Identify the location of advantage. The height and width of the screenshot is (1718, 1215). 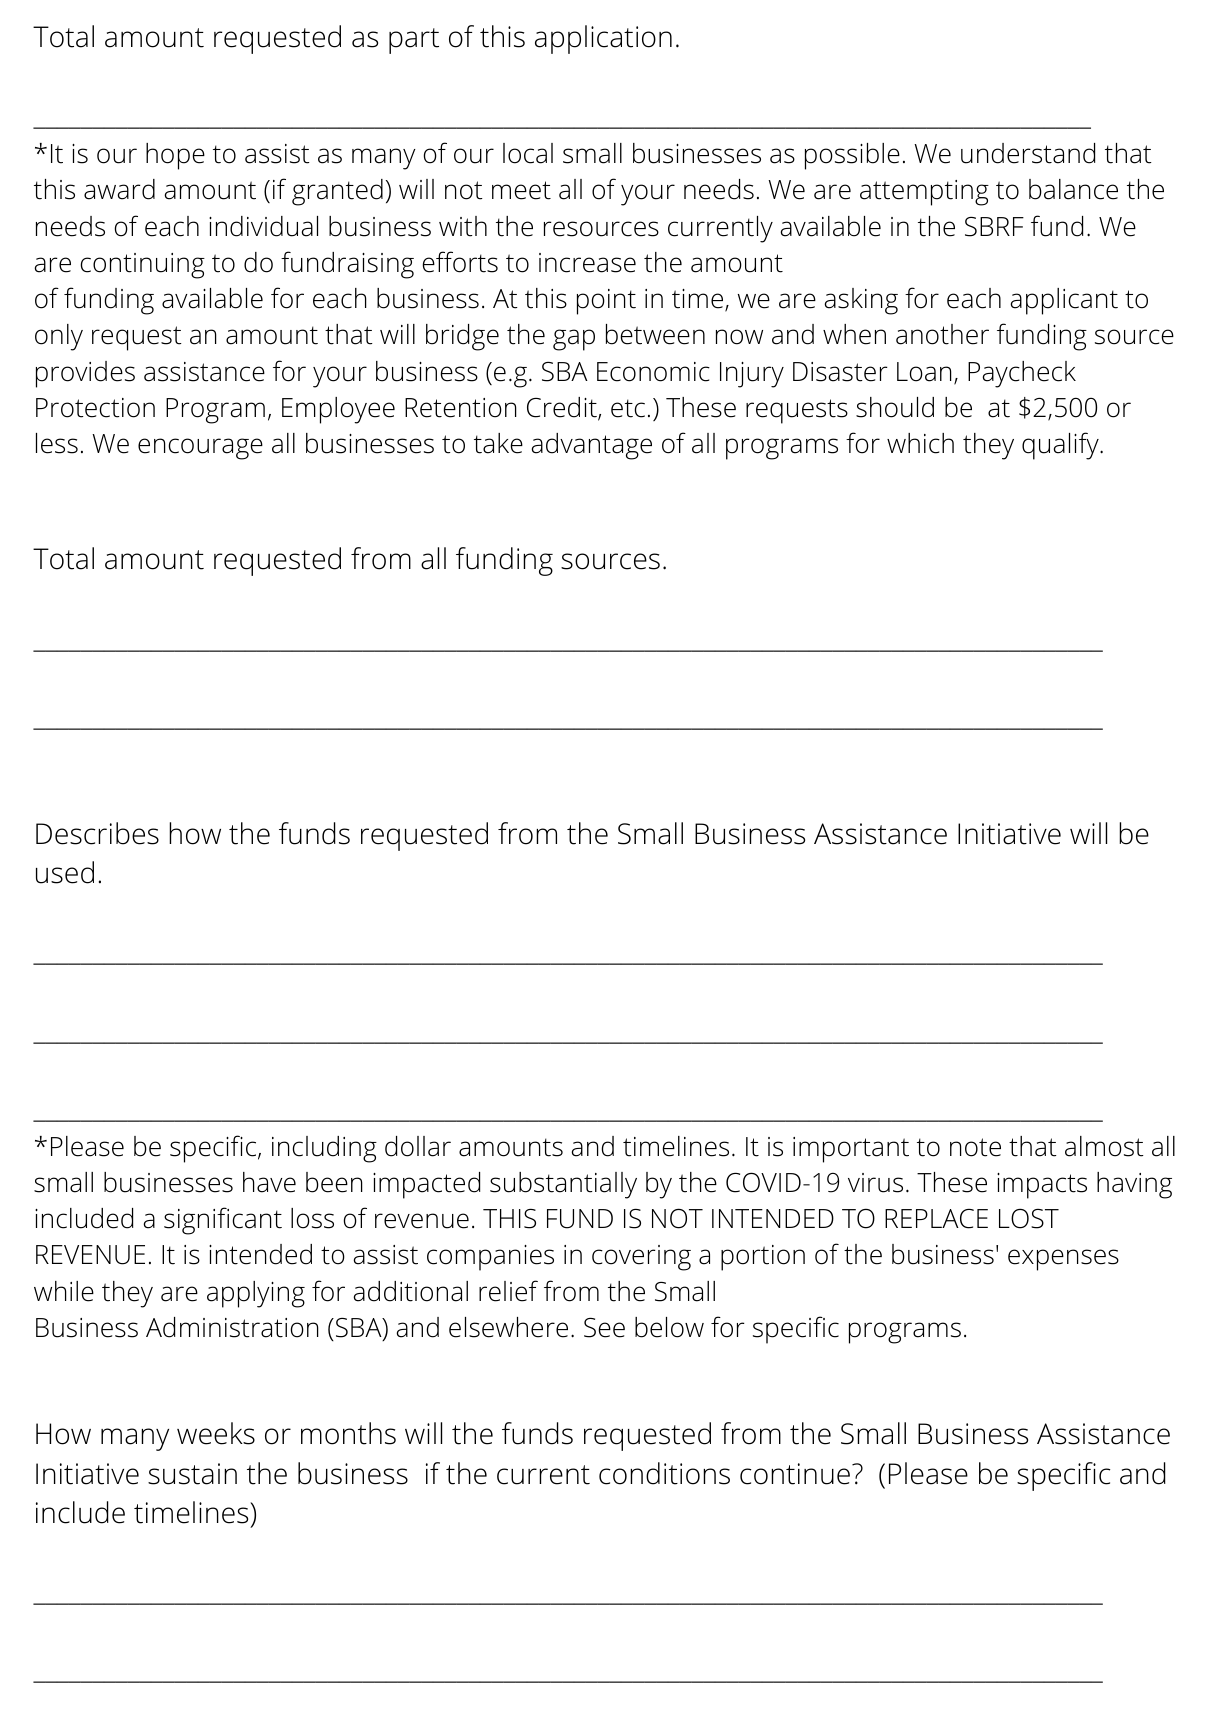
(591, 446).
